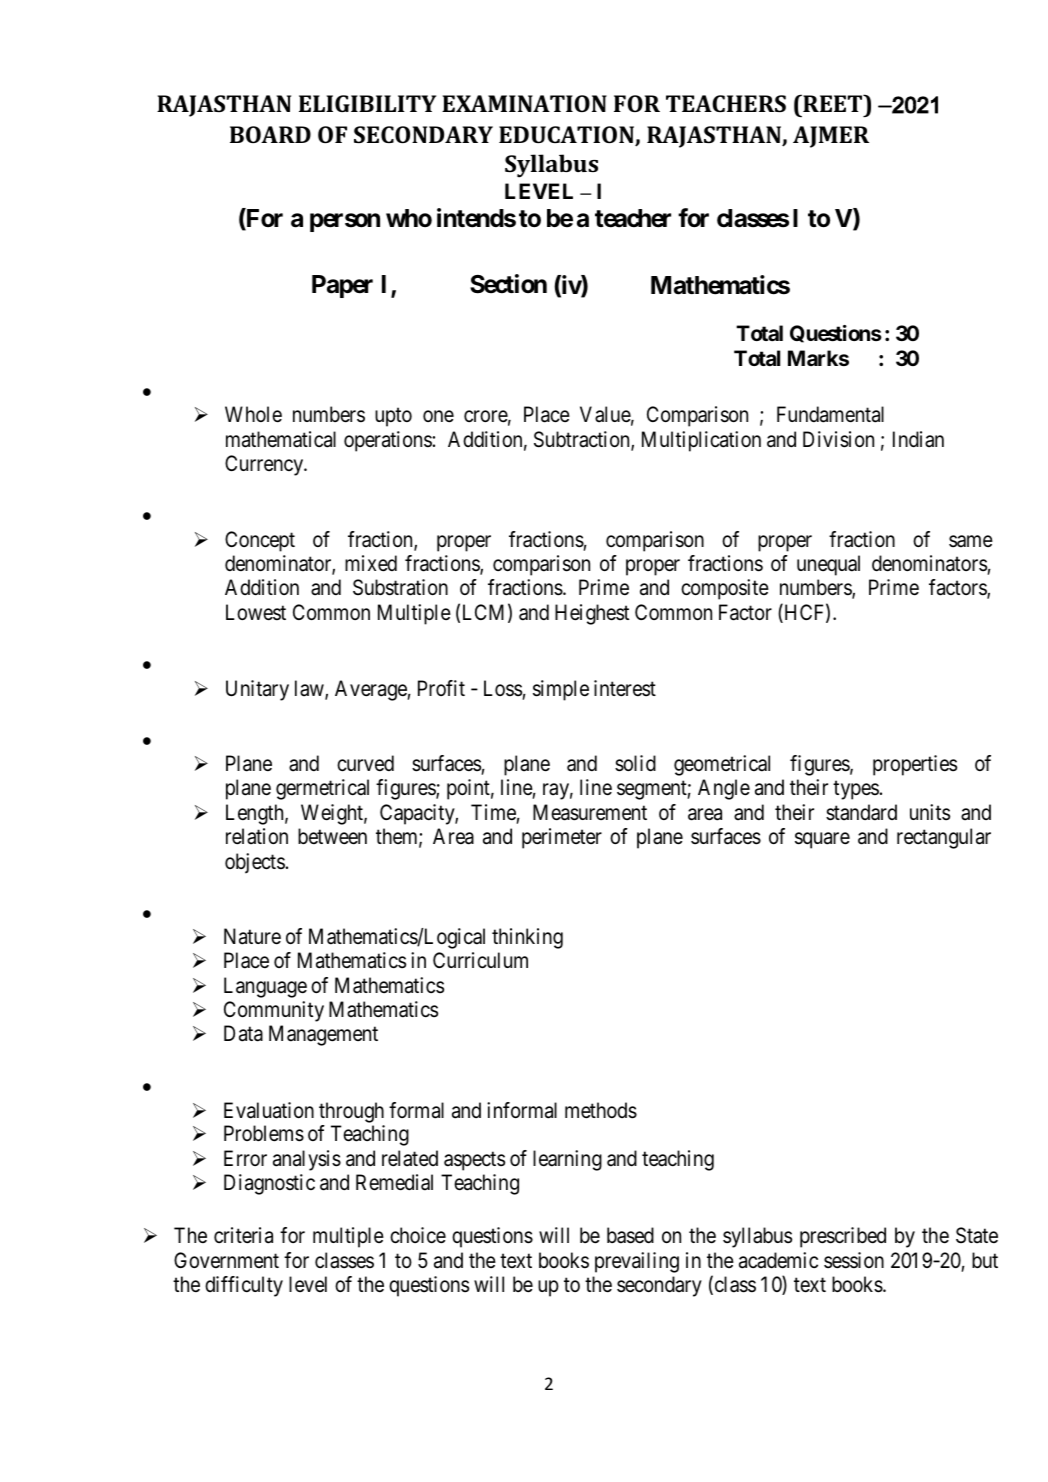  What do you see at coordinates (625, 688) in the screenshot?
I see `interest` at bounding box center [625, 688].
